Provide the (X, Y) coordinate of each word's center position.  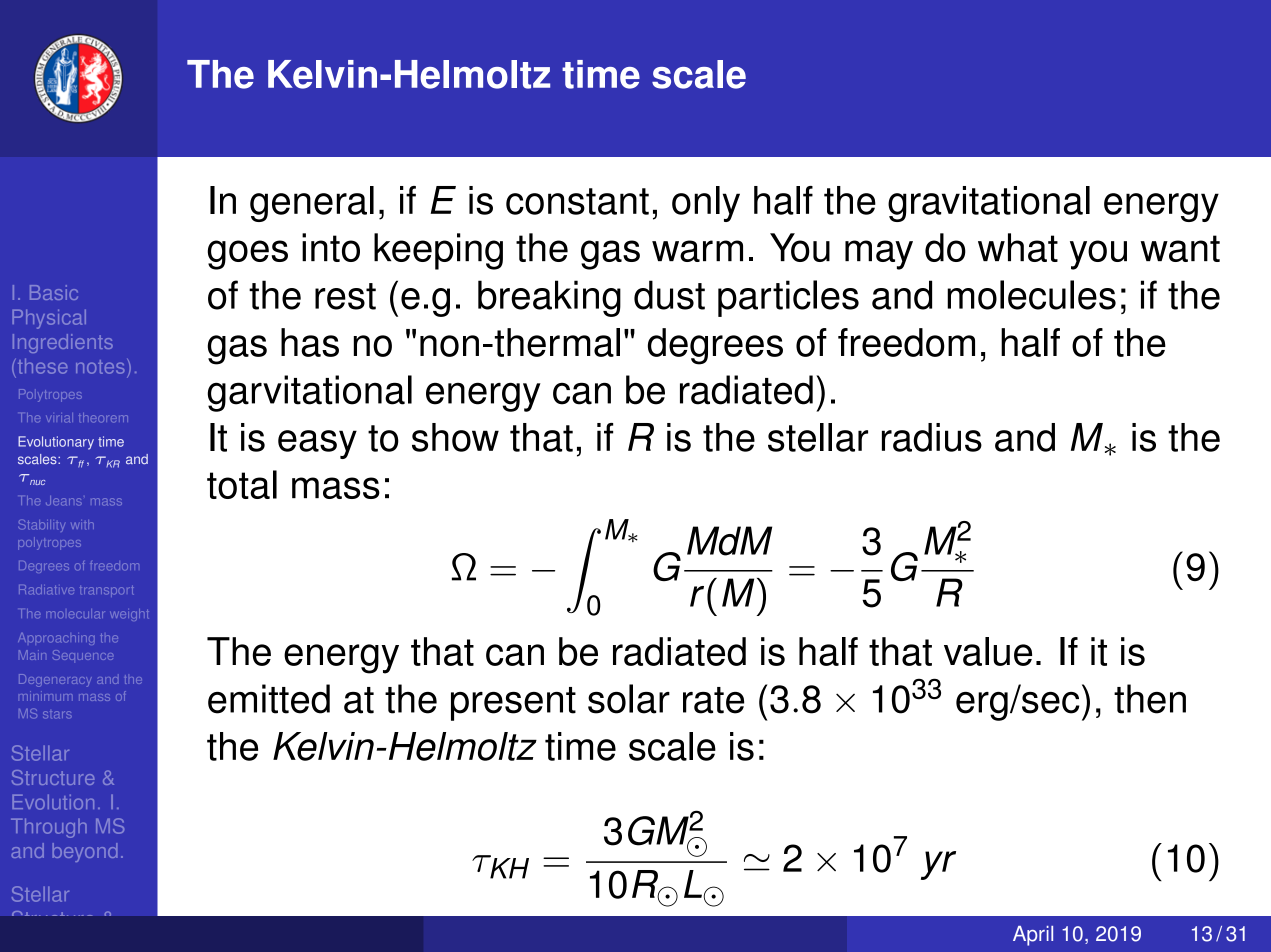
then (1150, 699)
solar (629, 699)
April (1033, 936)
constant (577, 201)
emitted (269, 699)
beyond (85, 852)
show (455, 437)
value (988, 651)
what (1018, 247)
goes (247, 255)
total (242, 484)
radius (932, 437)
